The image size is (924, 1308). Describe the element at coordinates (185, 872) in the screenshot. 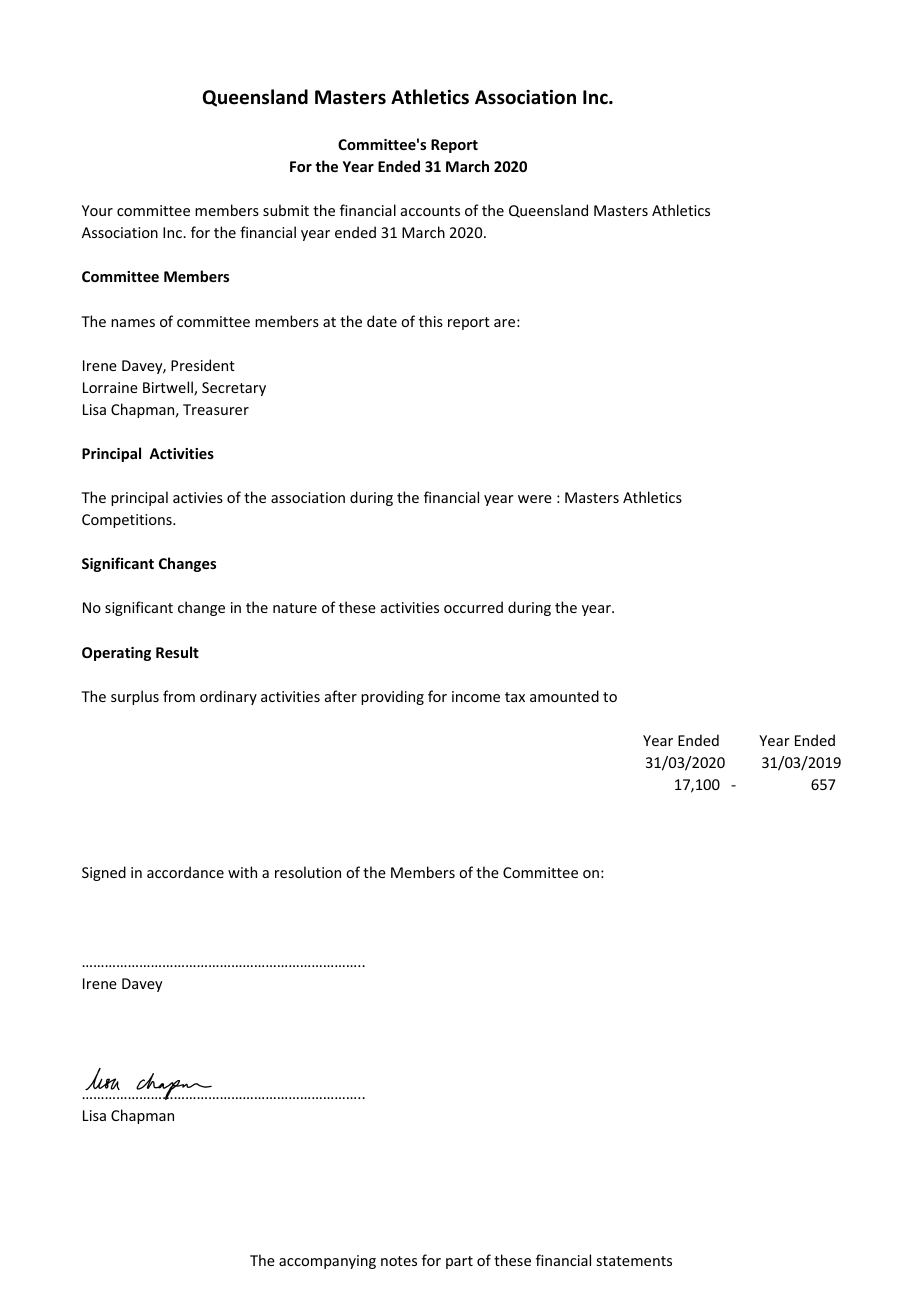

I see `accordance` at that location.
